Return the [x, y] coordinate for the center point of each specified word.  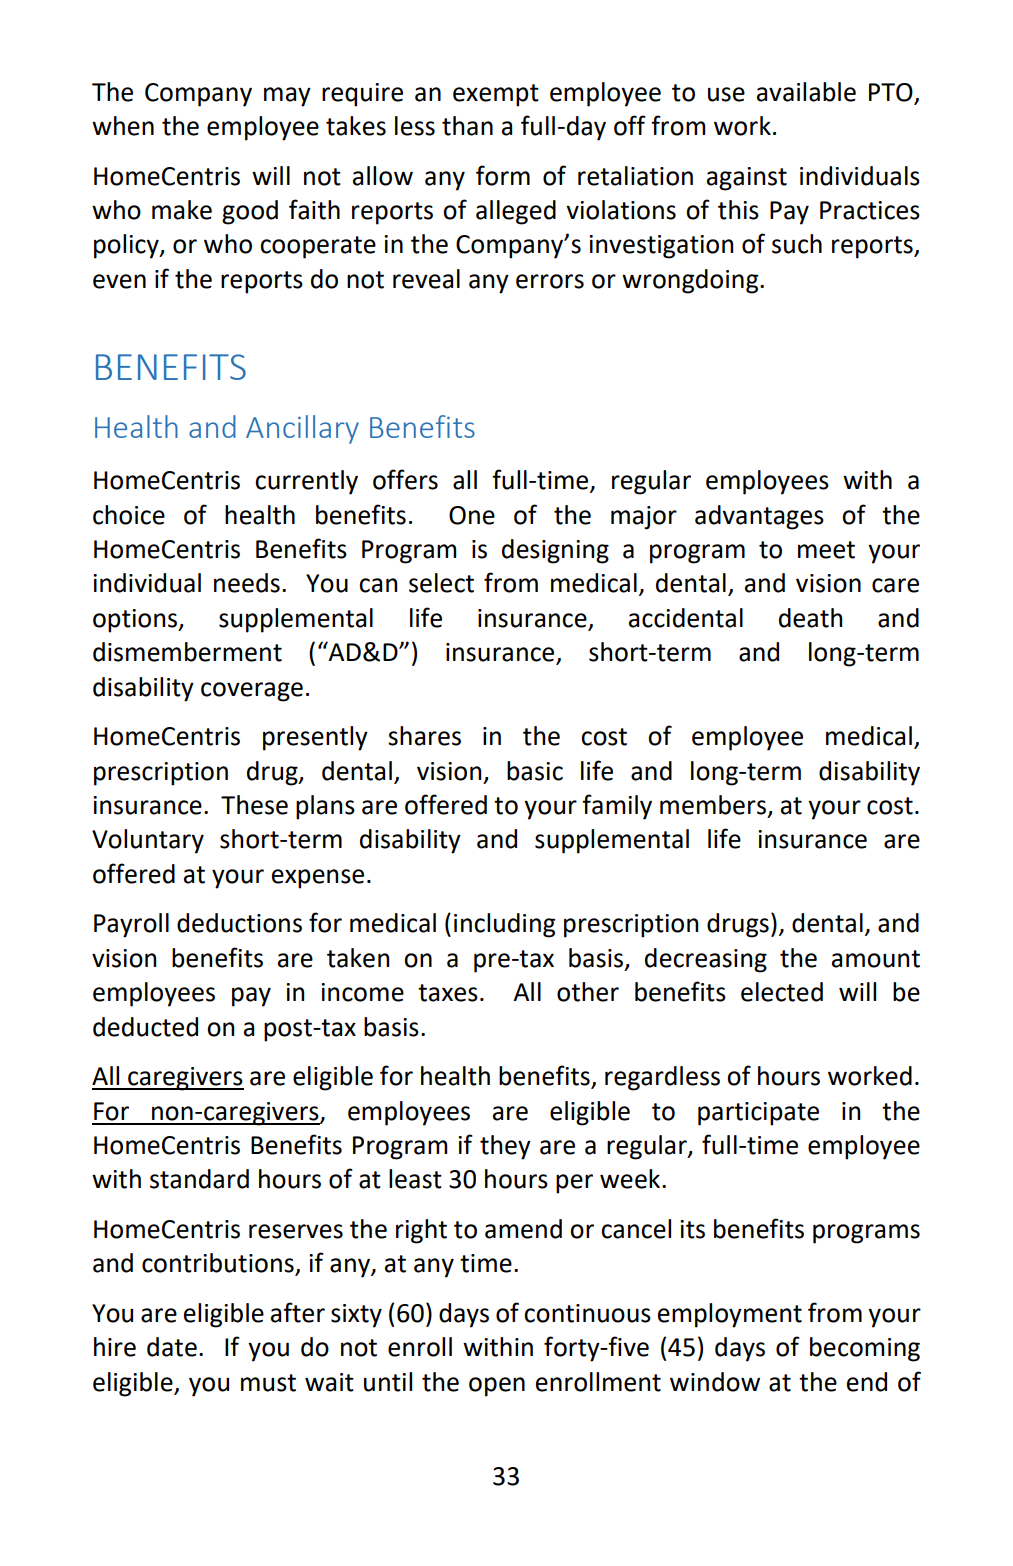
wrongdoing [691, 281]
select [441, 583]
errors [550, 281]
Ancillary [302, 429]
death [810, 618]
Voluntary [148, 841]
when [123, 126]
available [806, 92]
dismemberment [187, 652]
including [504, 925]
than [467, 126]
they [505, 1147]
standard [199, 1179]
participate [758, 1114]
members [713, 805]
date [172, 1347]
